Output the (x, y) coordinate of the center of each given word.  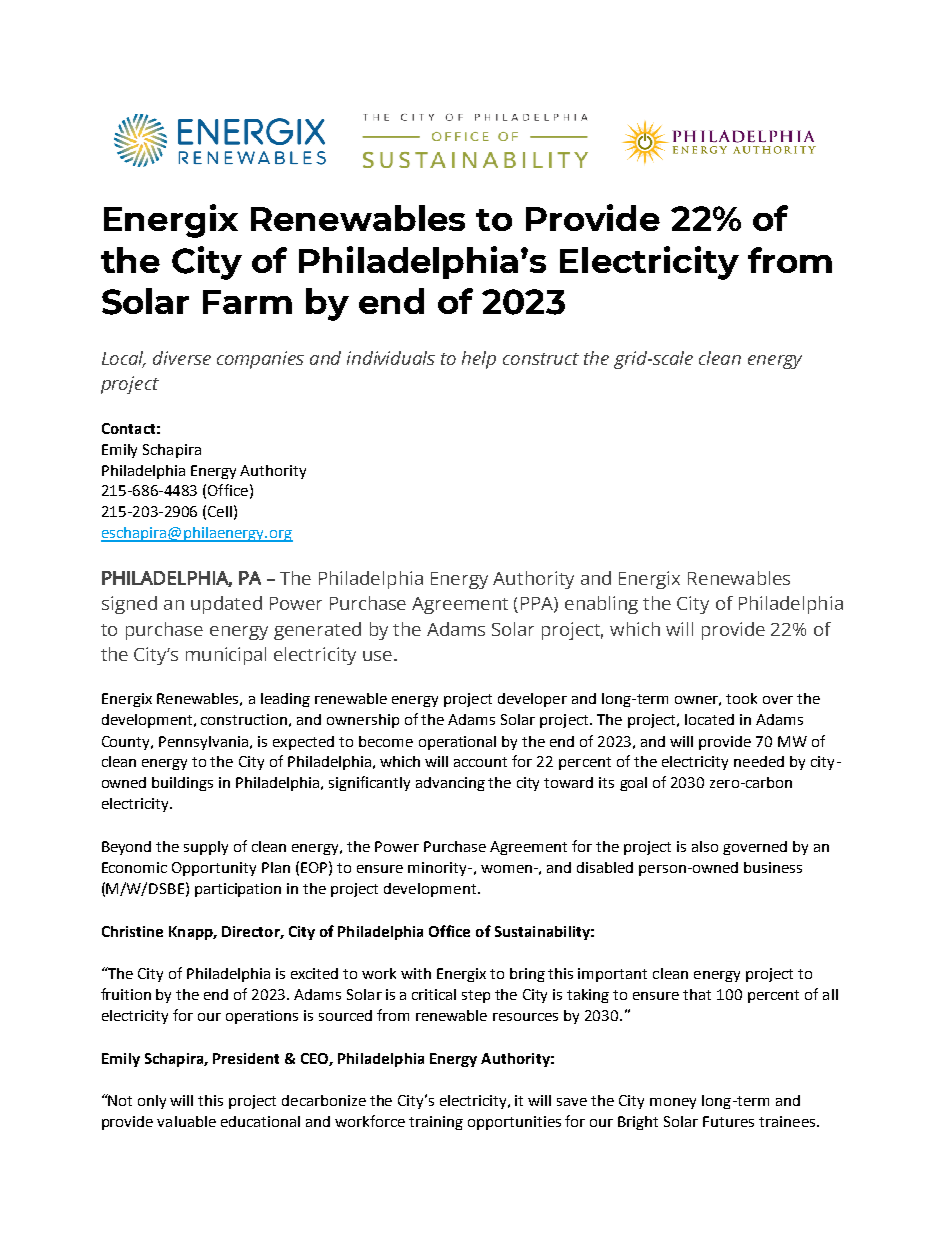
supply (206, 848)
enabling (601, 605)
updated (226, 605)
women (506, 869)
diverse (182, 358)
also (705, 846)
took (741, 698)
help (479, 360)
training (436, 1123)
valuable (186, 1121)
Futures (728, 1121)
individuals (391, 358)
